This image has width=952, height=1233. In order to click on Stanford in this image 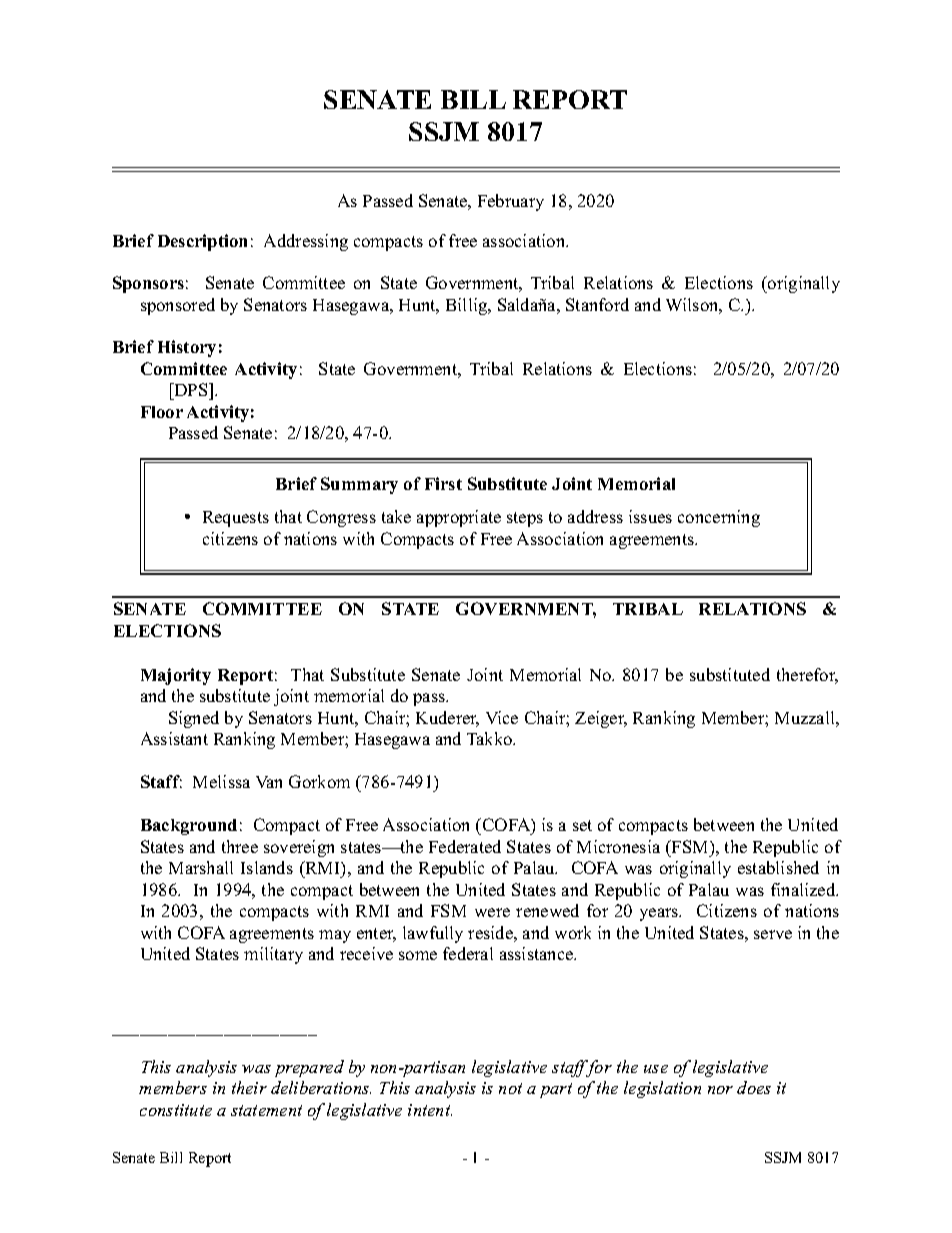, I will do `click(597, 304)`.
